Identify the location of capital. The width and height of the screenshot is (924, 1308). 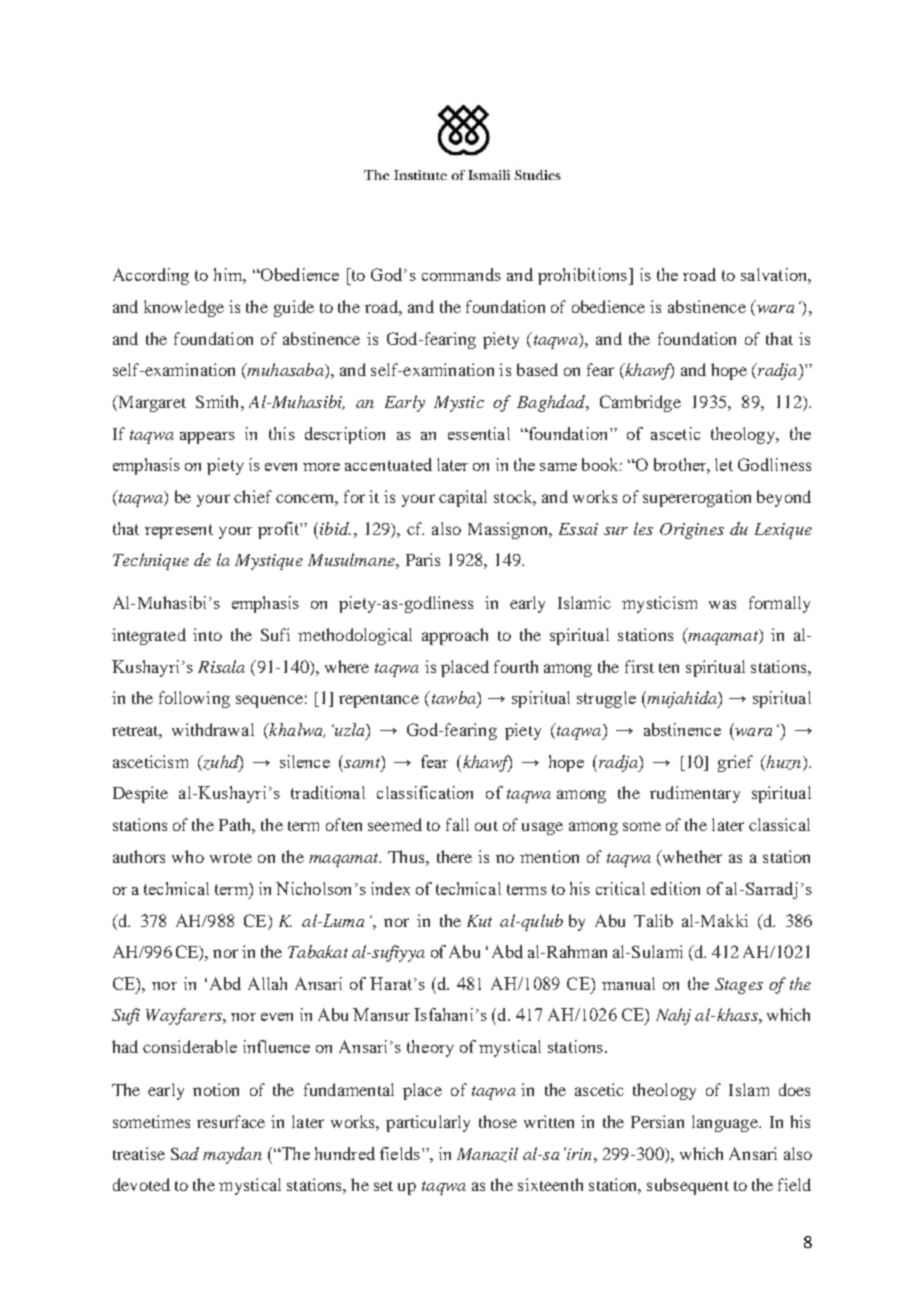
(463, 498).
